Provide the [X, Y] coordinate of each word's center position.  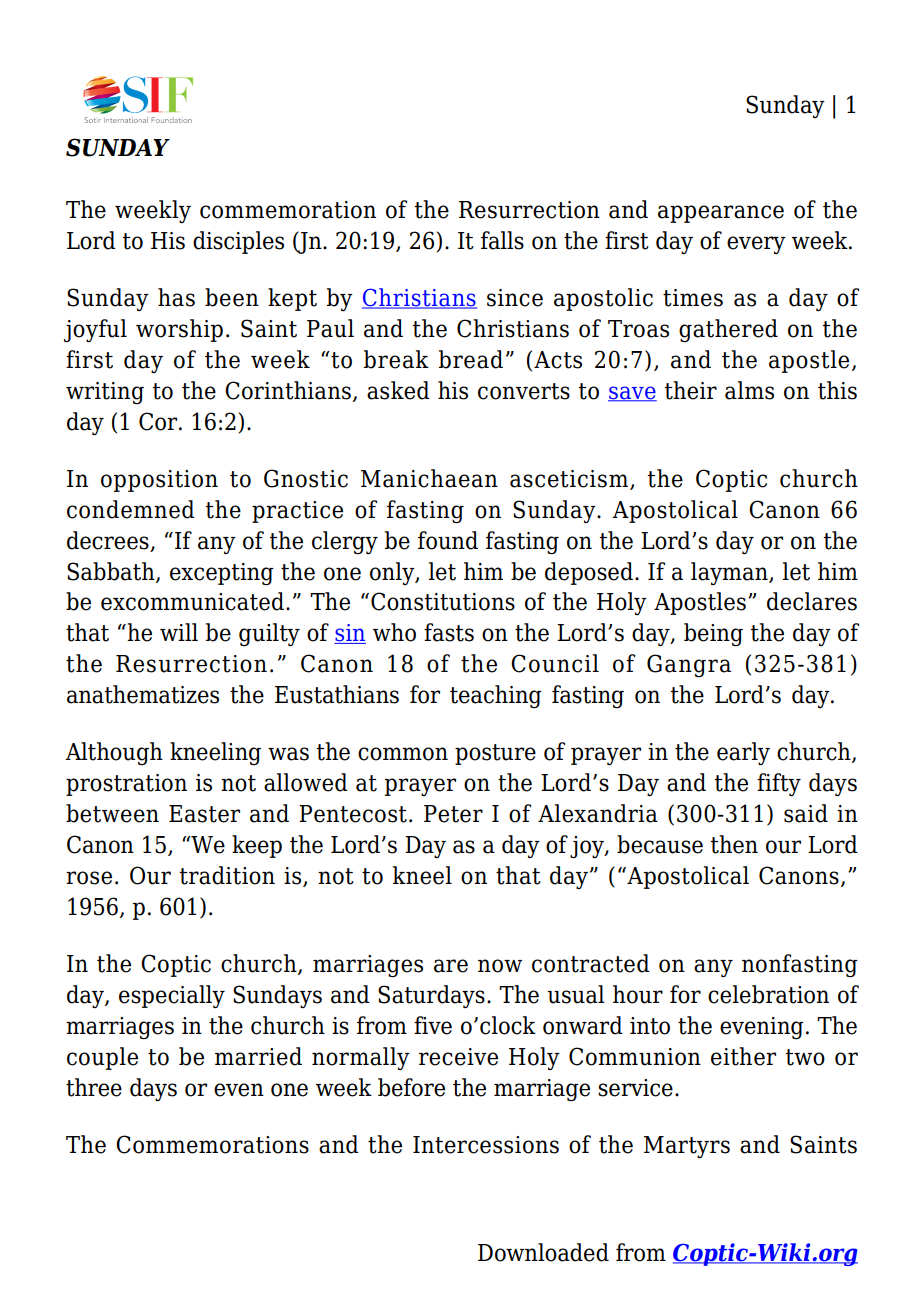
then [734, 844]
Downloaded [543, 1252]
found [448, 540]
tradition [227, 875]
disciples [238, 242]
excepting [222, 574]
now [500, 966]
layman [730, 573]
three [94, 1087]
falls [502, 240]
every [756, 245]
